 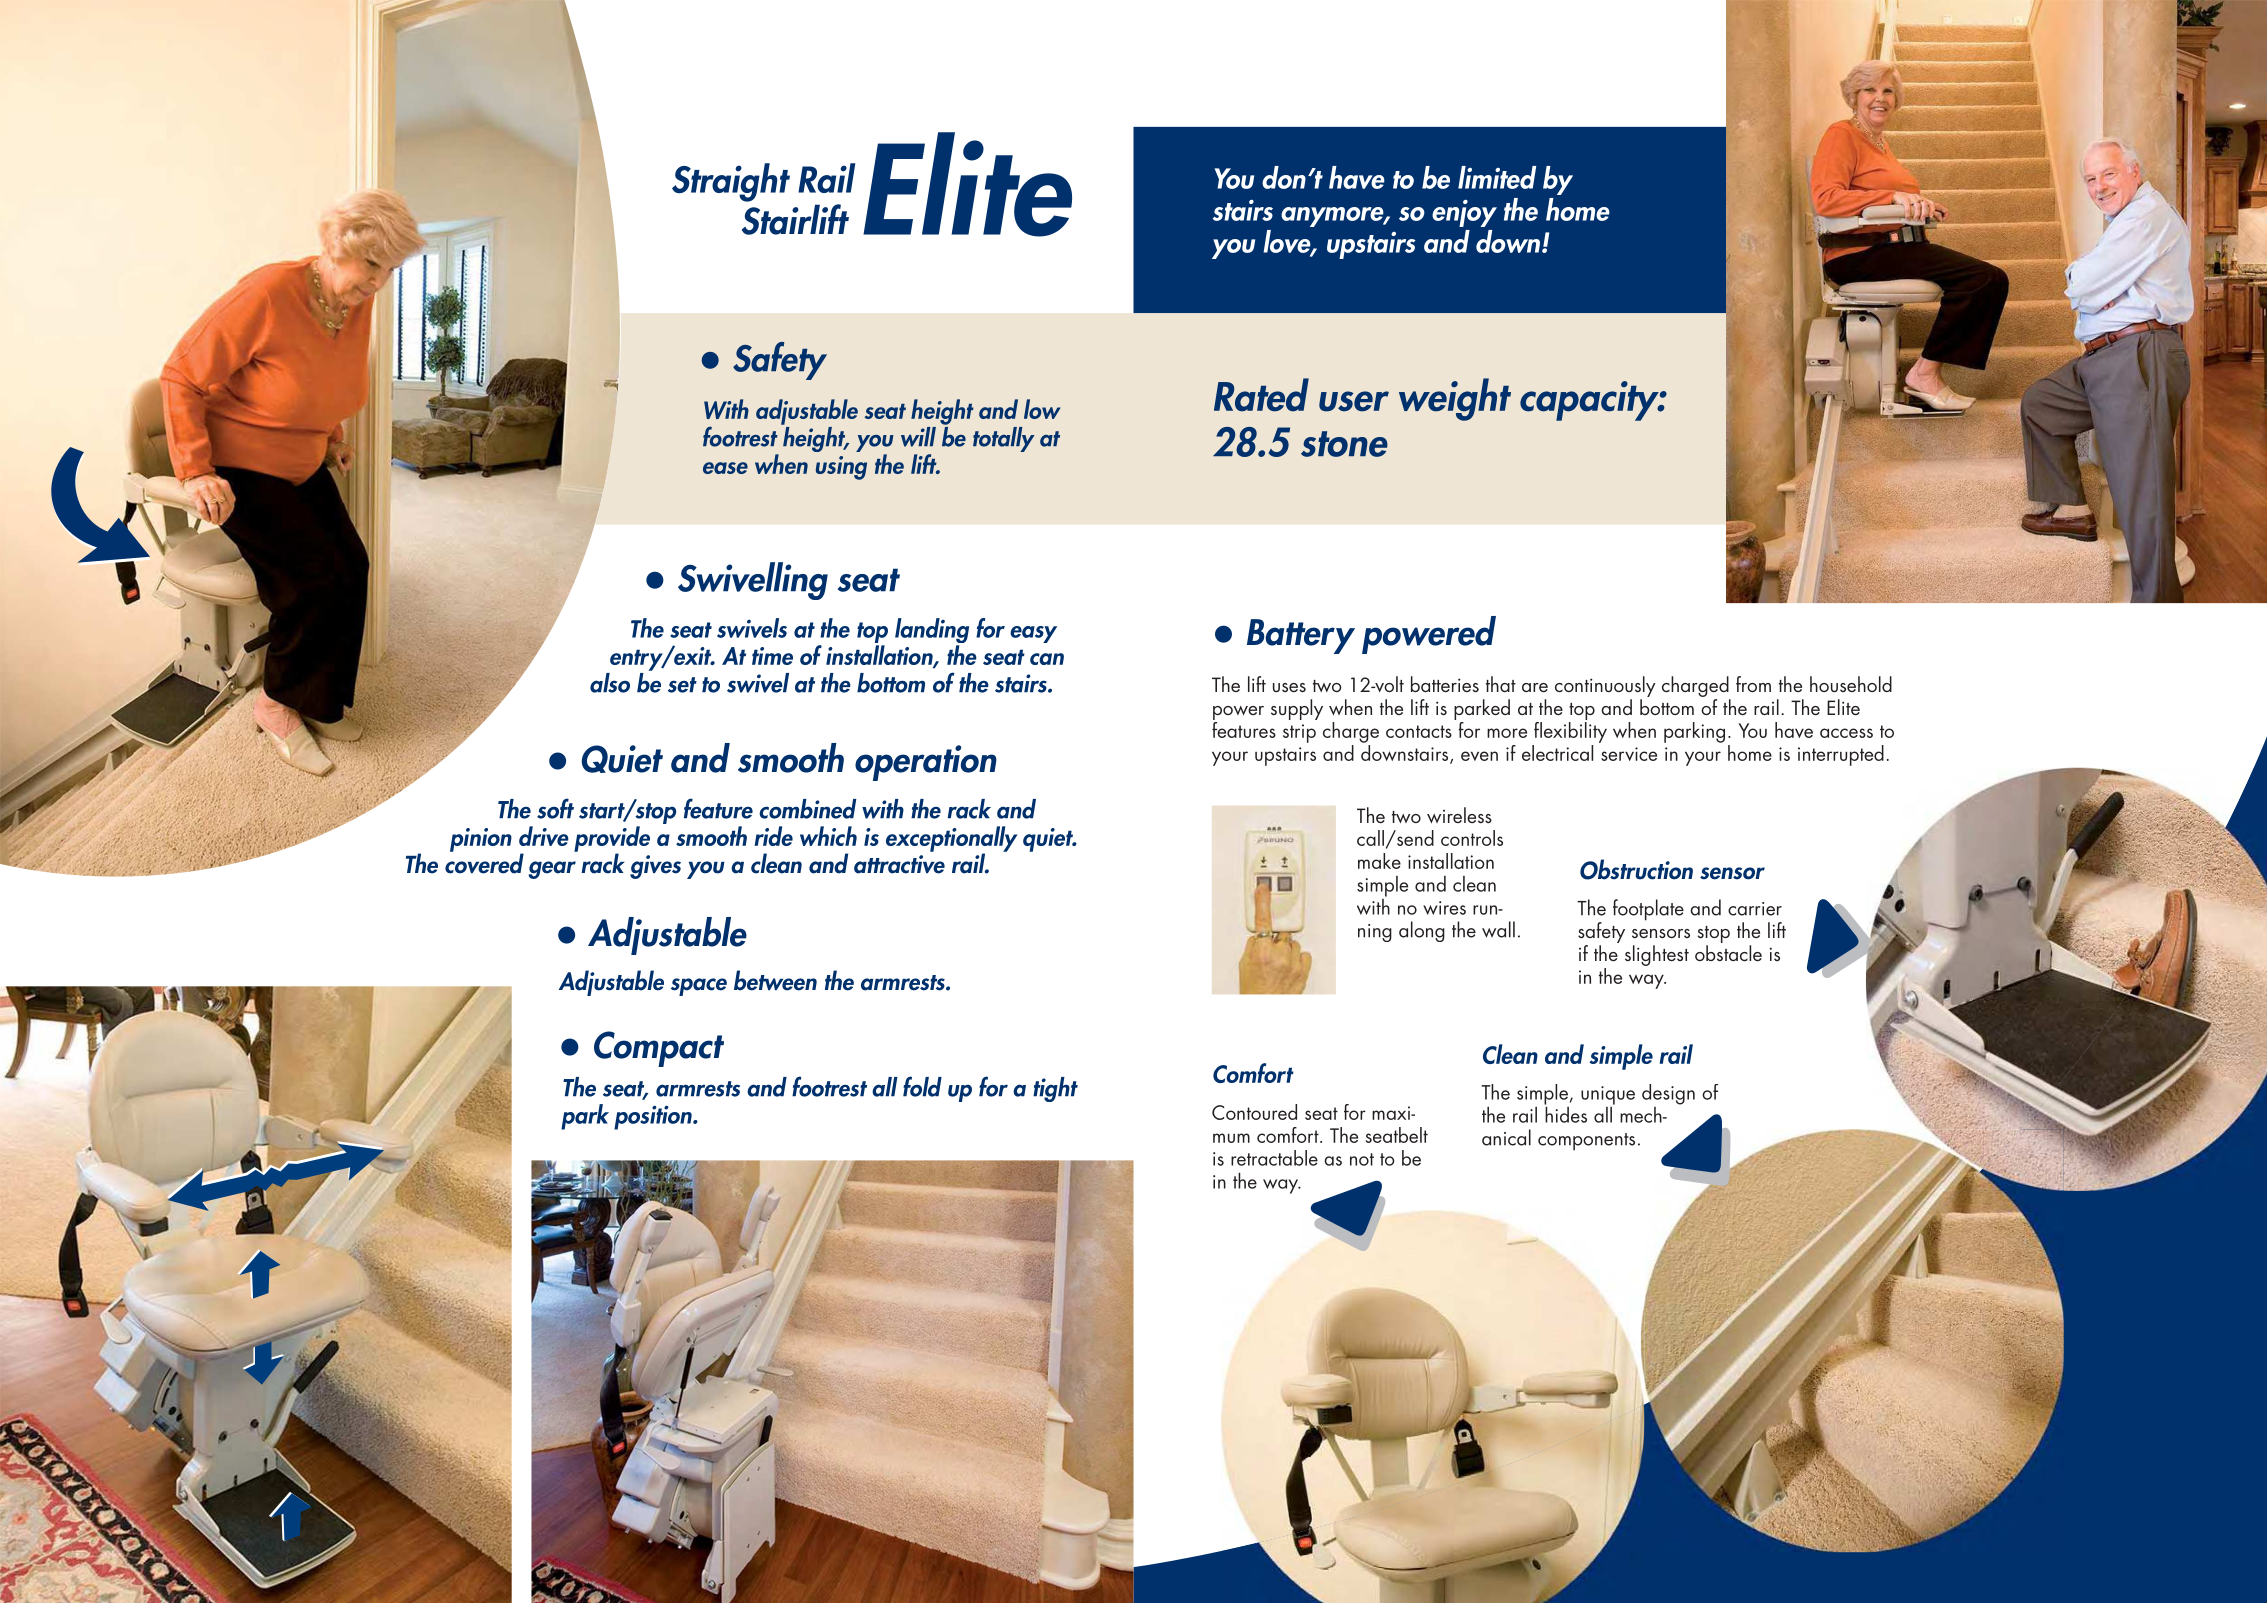 I want to click on low, so click(x=1042, y=409).
